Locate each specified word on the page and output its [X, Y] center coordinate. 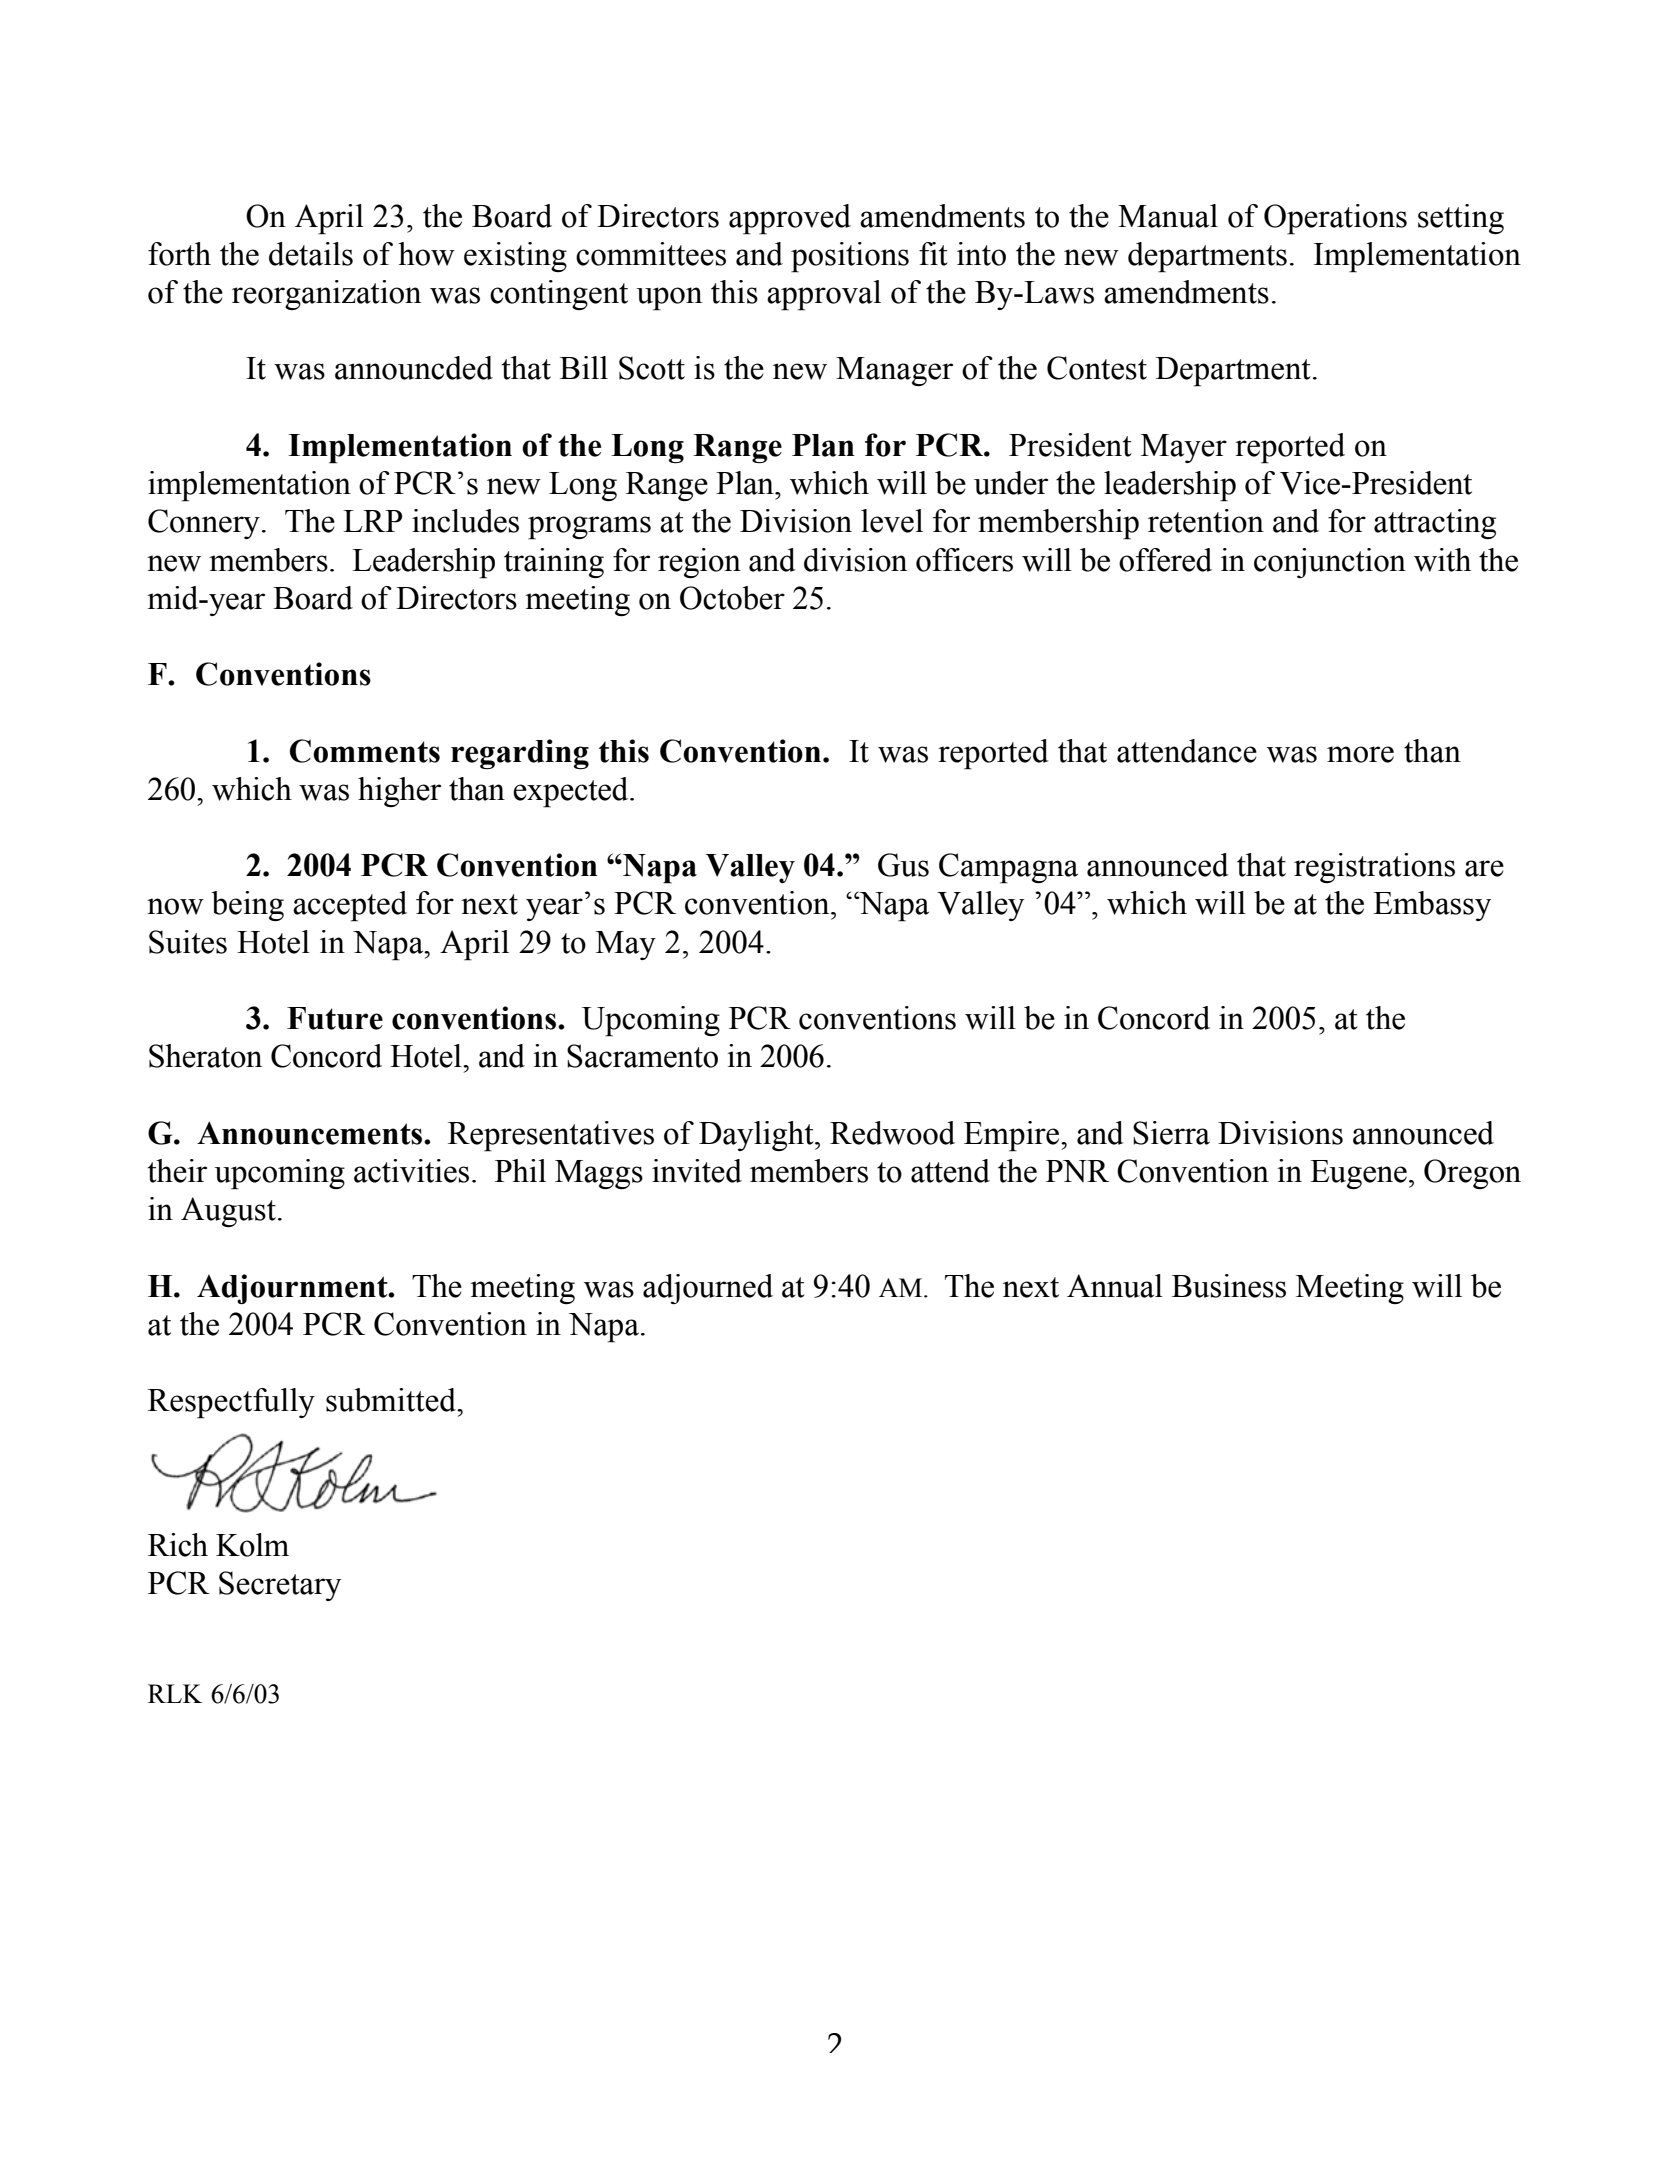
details [311, 254]
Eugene [1358, 1174]
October [732, 598]
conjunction [1330, 563]
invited [697, 1171]
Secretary [280, 1586]
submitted [392, 1400]
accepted [350, 906]
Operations [1335, 219]
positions [850, 257]
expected [572, 792]
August [228, 1212]
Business [1229, 1286]
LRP [372, 521]
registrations [1374, 868]
